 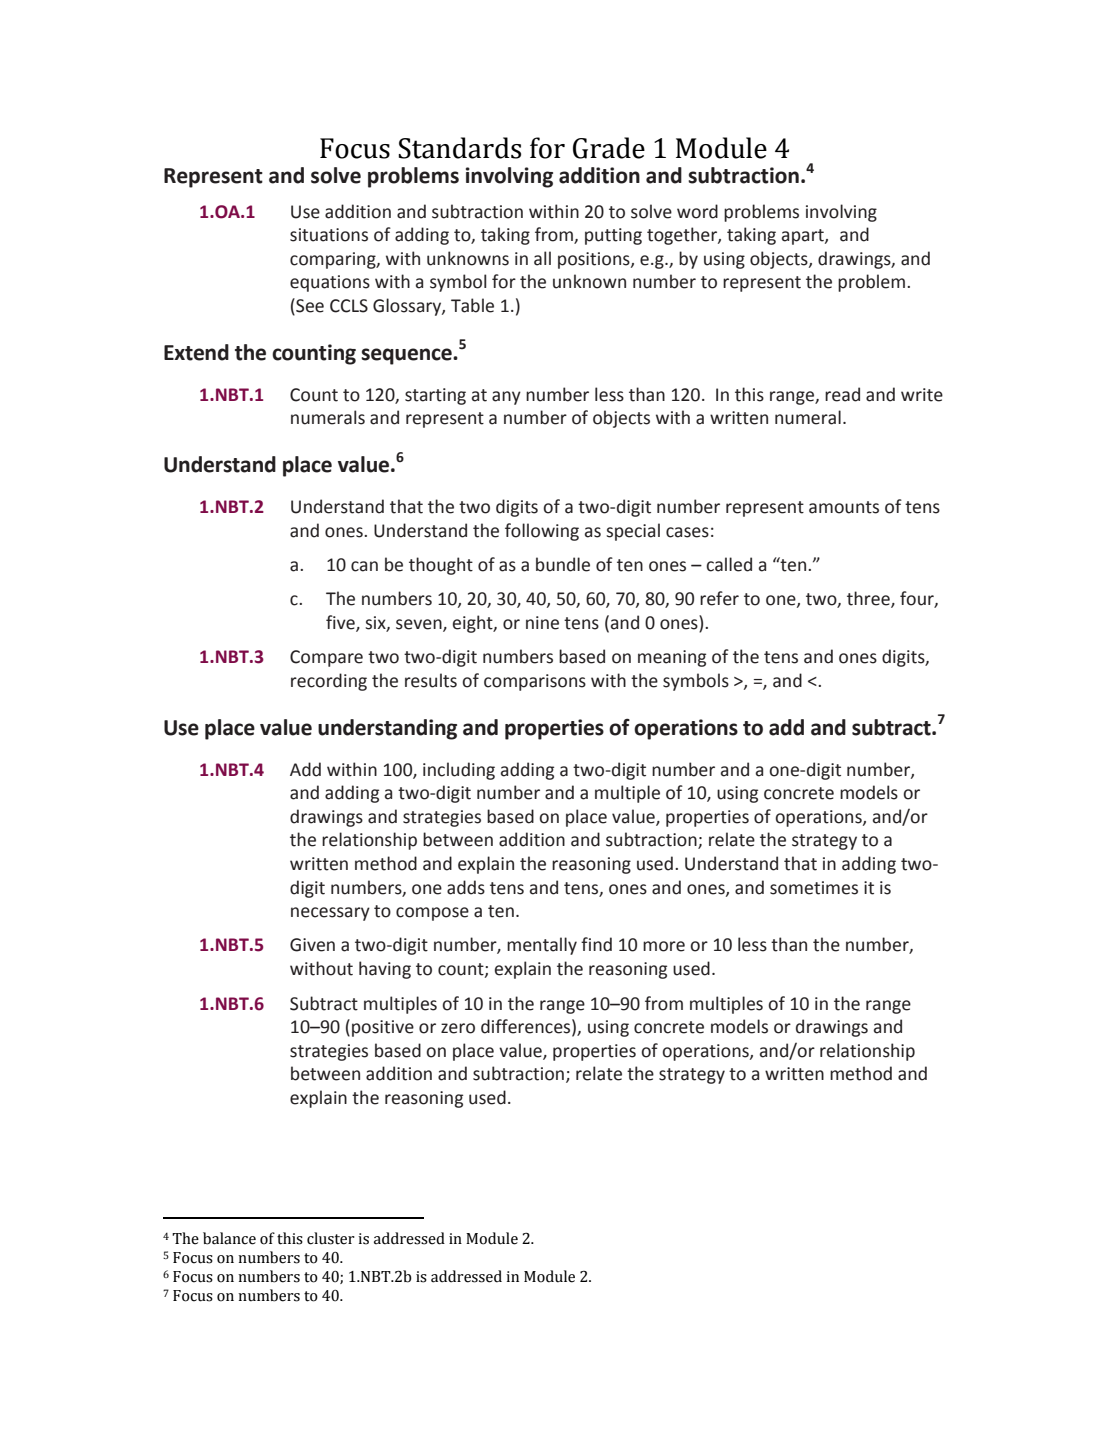 What do you see at coordinates (329, 235) in the image?
I see `situations` at bounding box center [329, 235].
